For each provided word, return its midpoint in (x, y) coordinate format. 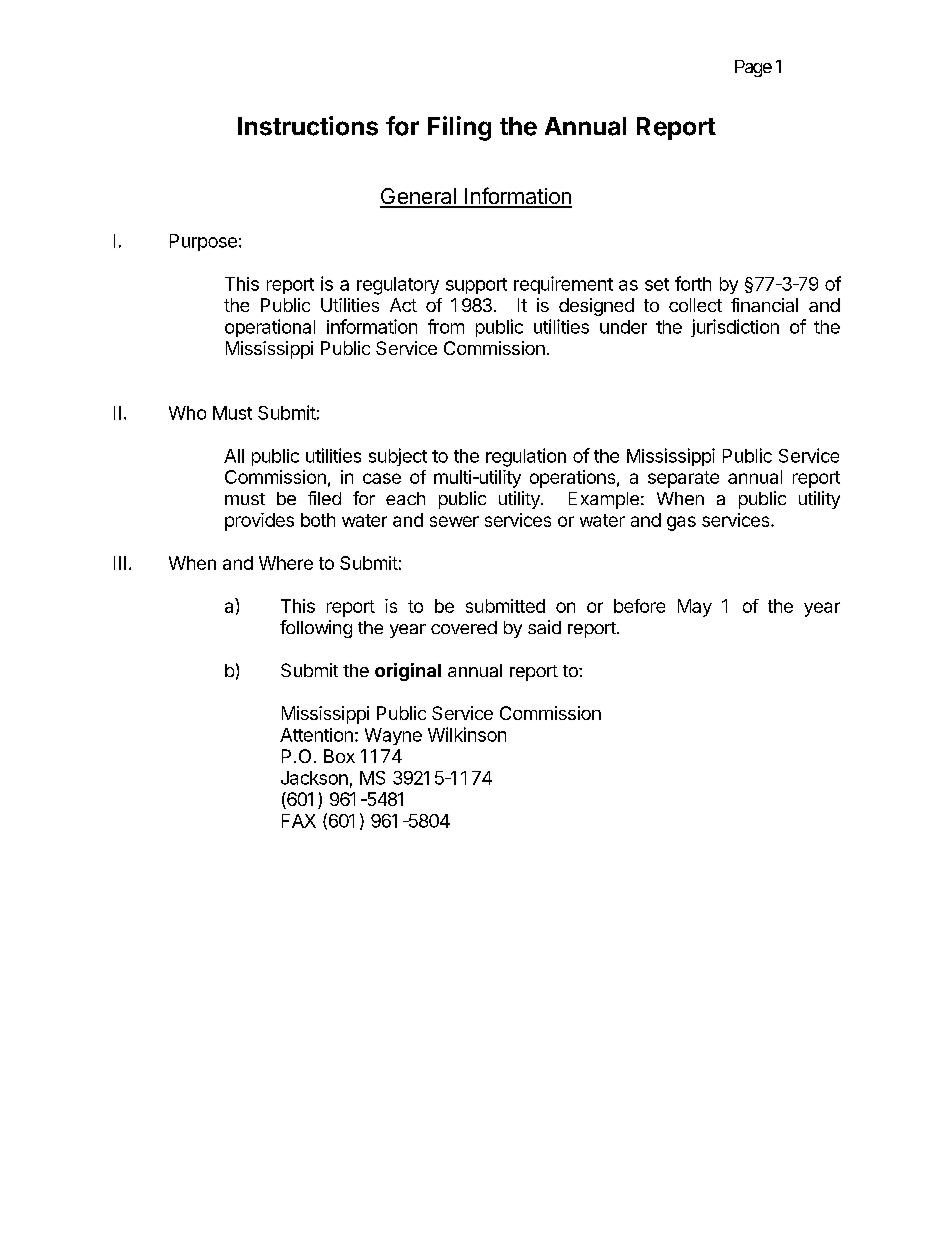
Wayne (393, 736)
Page (753, 68)
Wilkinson (467, 734)
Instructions (308, 126)
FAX (299, 821)
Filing (459, 128)
